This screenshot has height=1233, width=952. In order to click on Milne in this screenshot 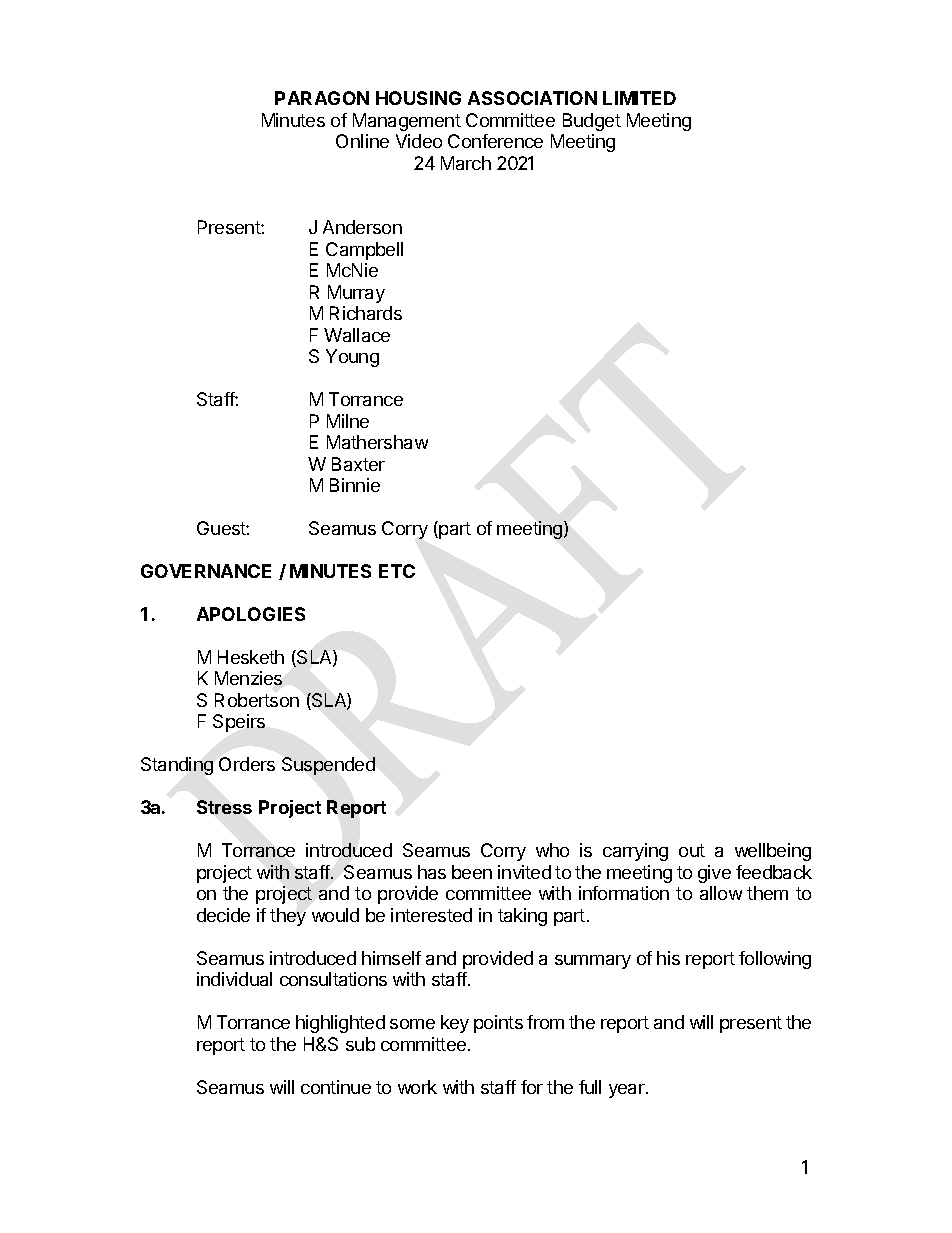, I will do `click(348, 421)`.
